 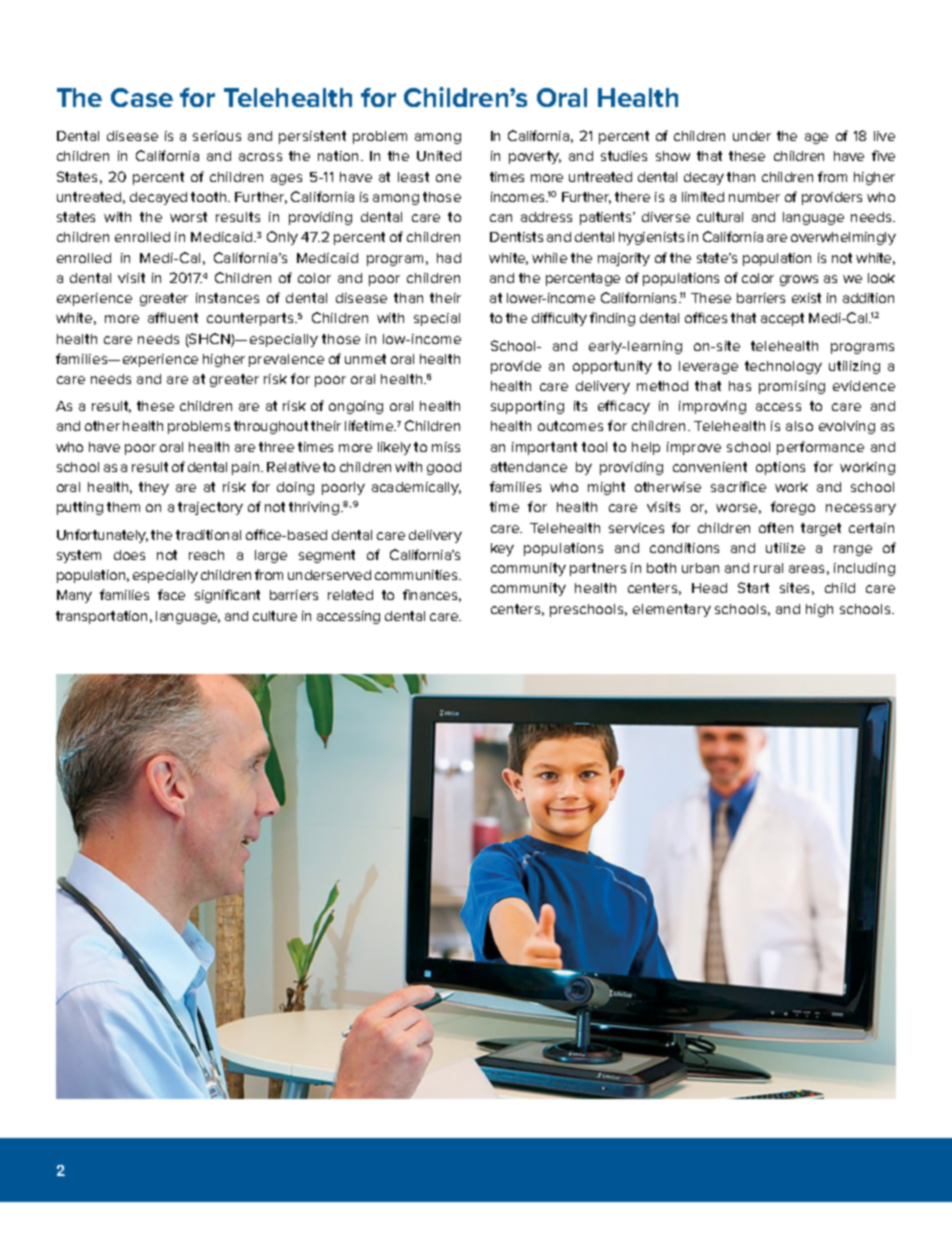 What do you see at coordinates (792, 387) in the document?
I see `promising` at bounding box center [792, 387].
